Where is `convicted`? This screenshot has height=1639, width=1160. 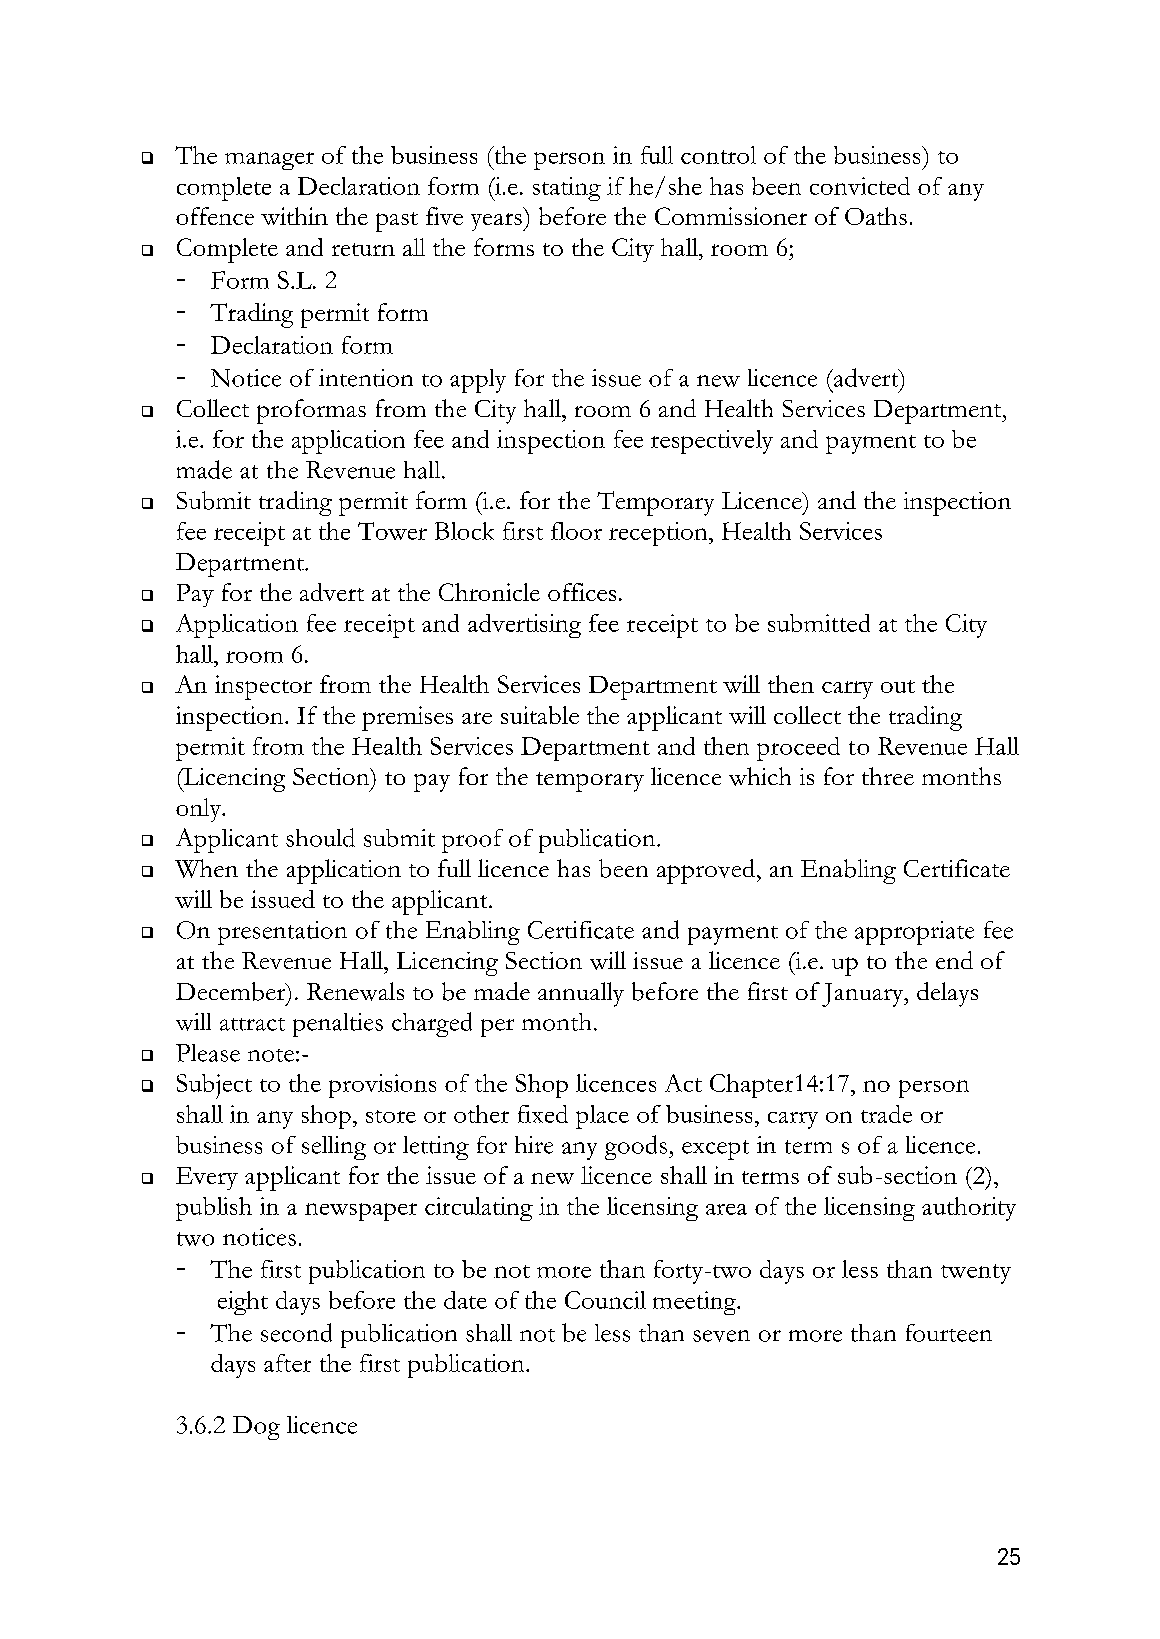 convicted is located at coordinates (860, 186).
